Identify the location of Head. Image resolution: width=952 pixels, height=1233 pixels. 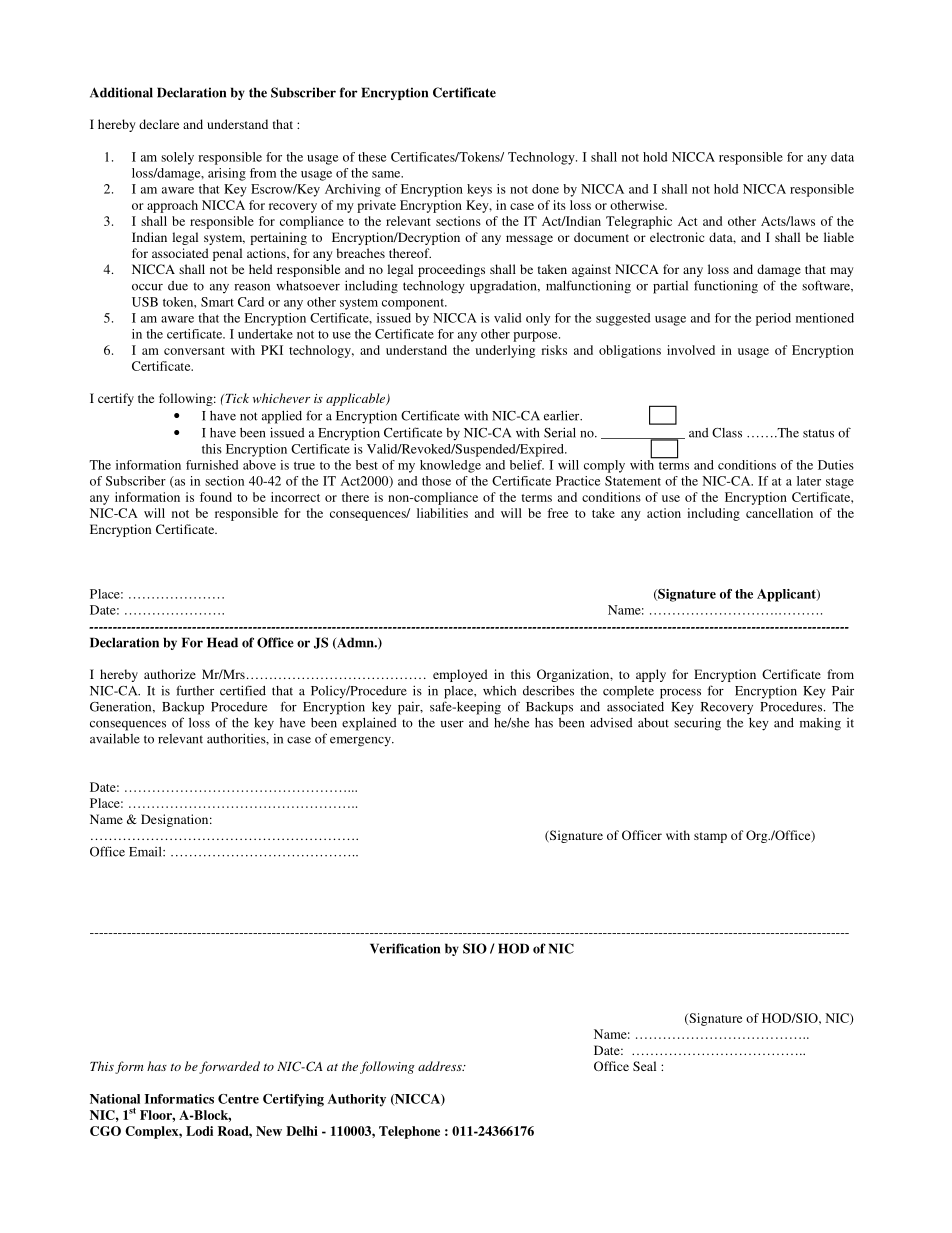
(222, 642).
